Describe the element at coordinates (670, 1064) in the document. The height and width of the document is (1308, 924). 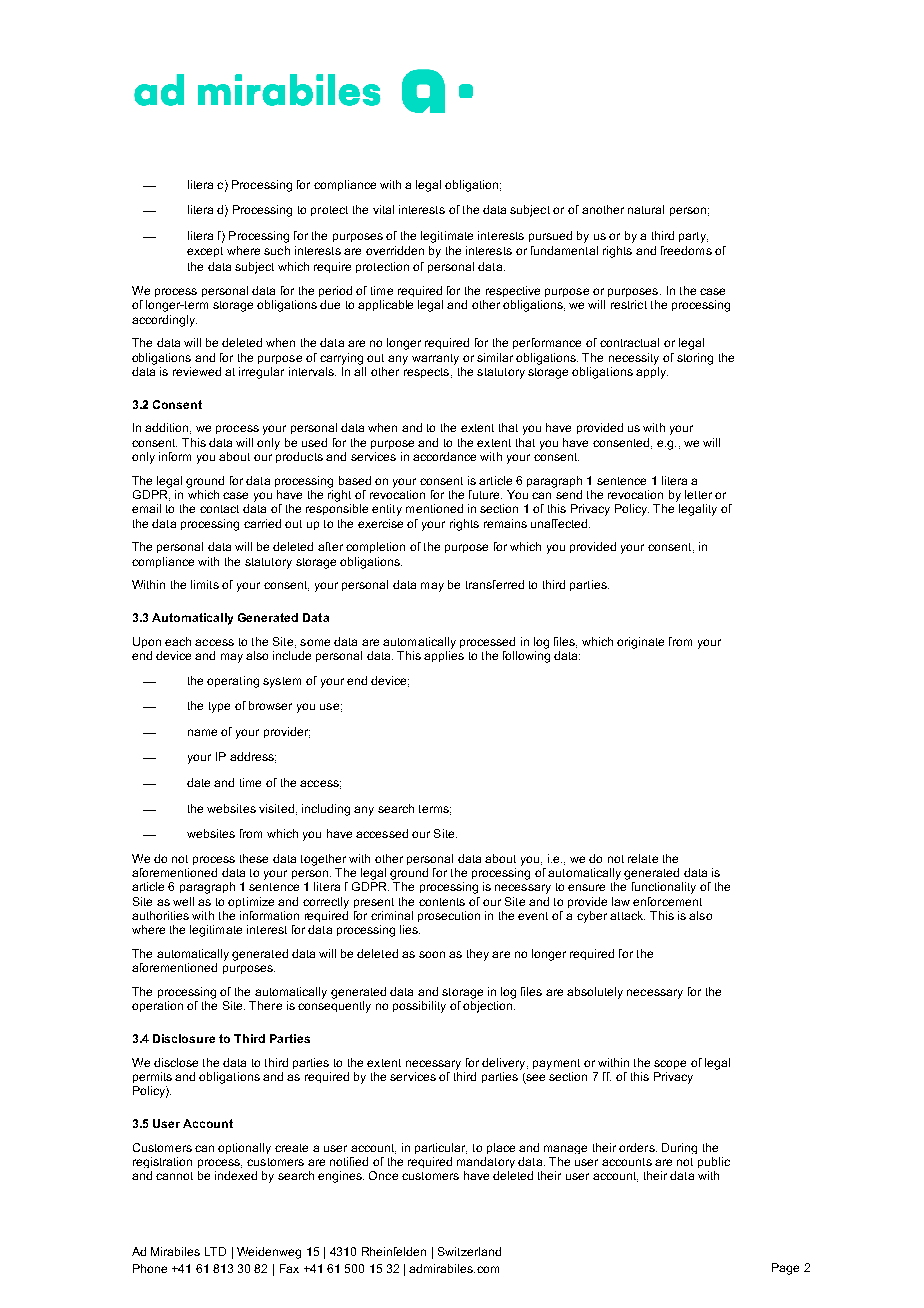
I see `scope` at that location.
